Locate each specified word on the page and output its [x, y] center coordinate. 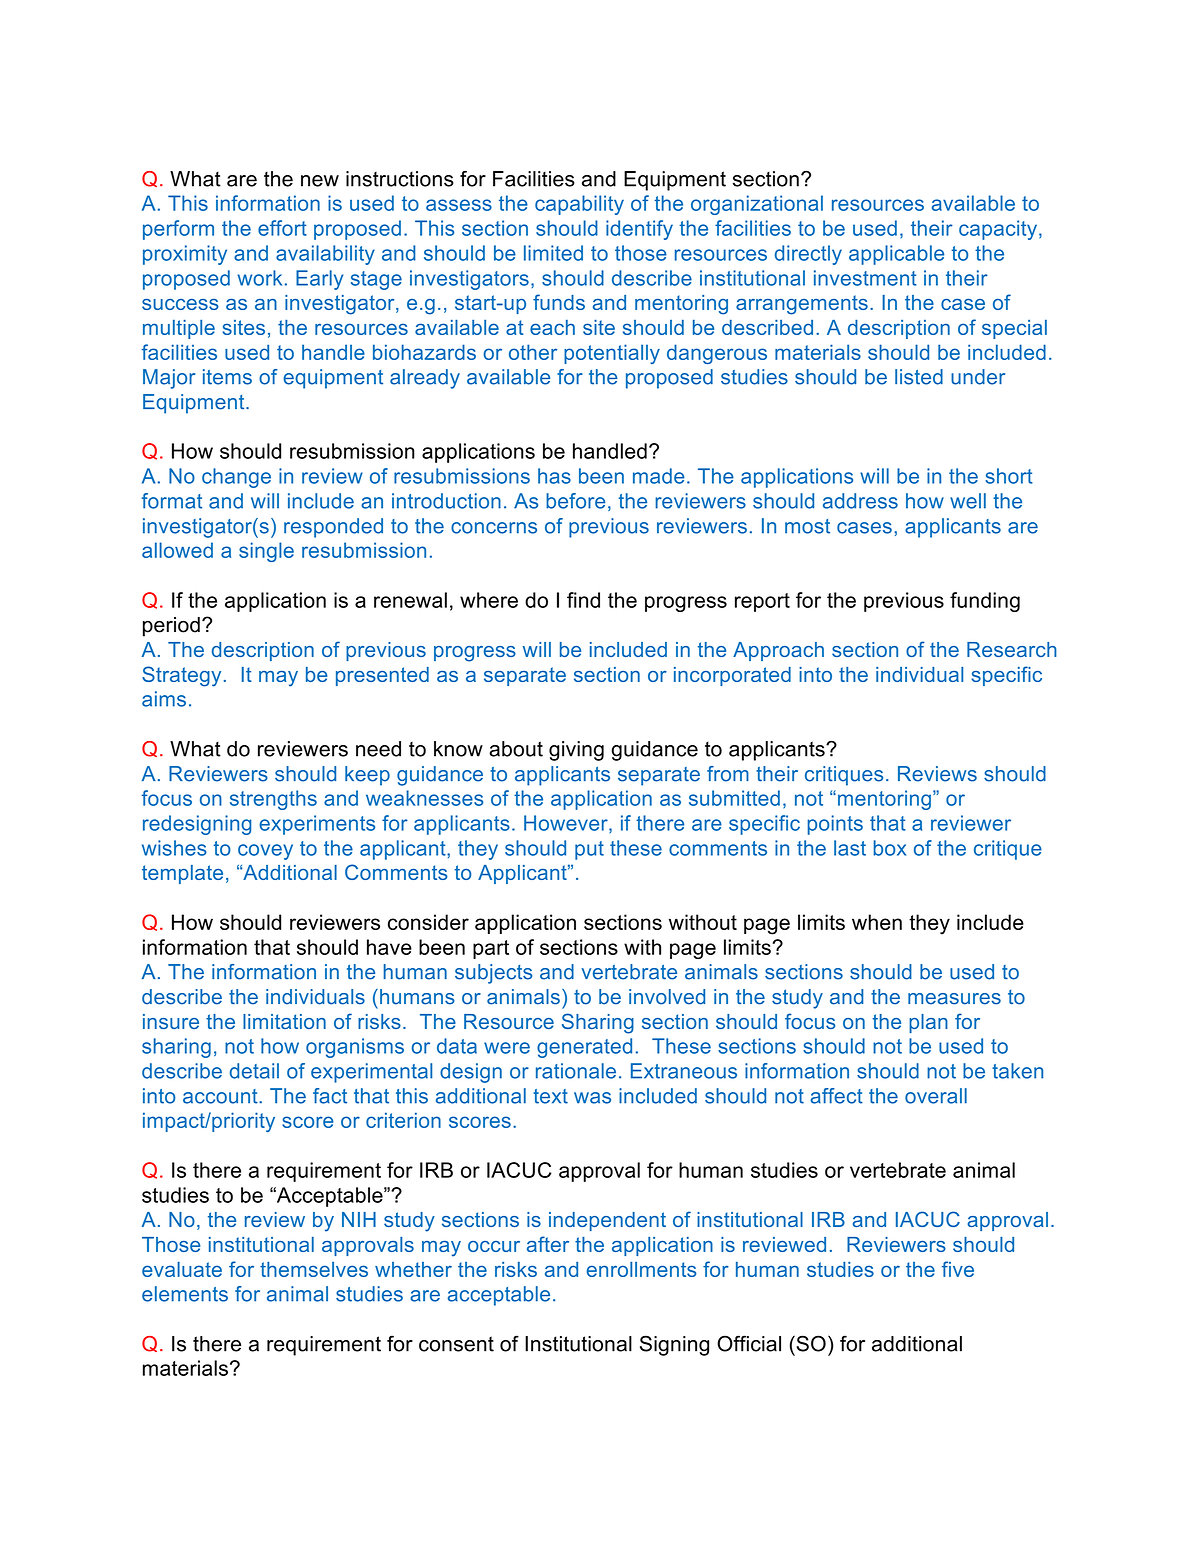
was [592, 1098]
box [889, 848]
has [554, 476]
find [583, 600]
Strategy [181, 676]
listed [919, 377]
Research [1012, 649]
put [589, 850]
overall [936, 1096]
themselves [314, 1269]
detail [254, 1071]
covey [265, 852]
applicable [896, 255]
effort [282, 228]
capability [579, 205]
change [236, 478]
